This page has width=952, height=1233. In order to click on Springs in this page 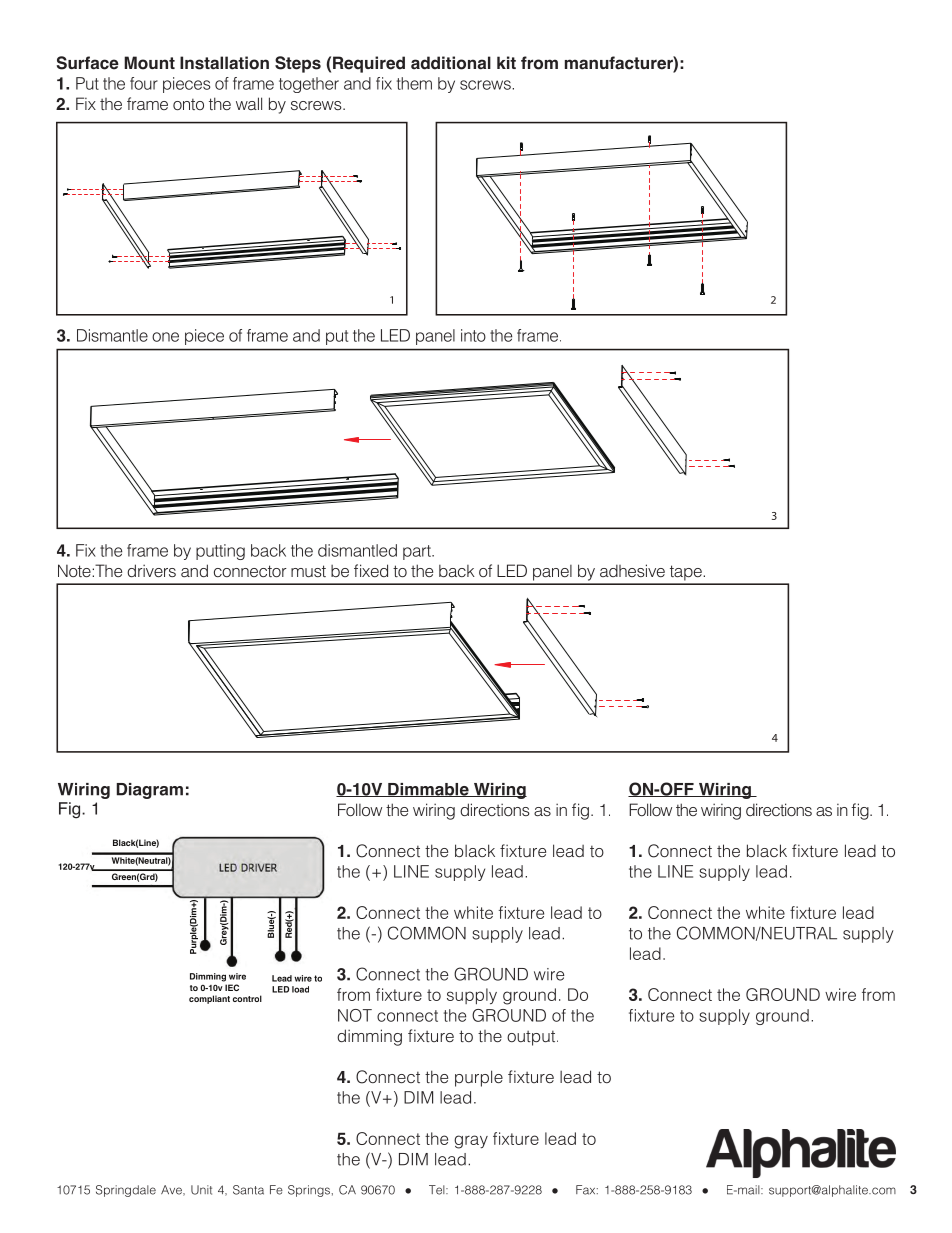, I will do `click(309, 1191)`.
